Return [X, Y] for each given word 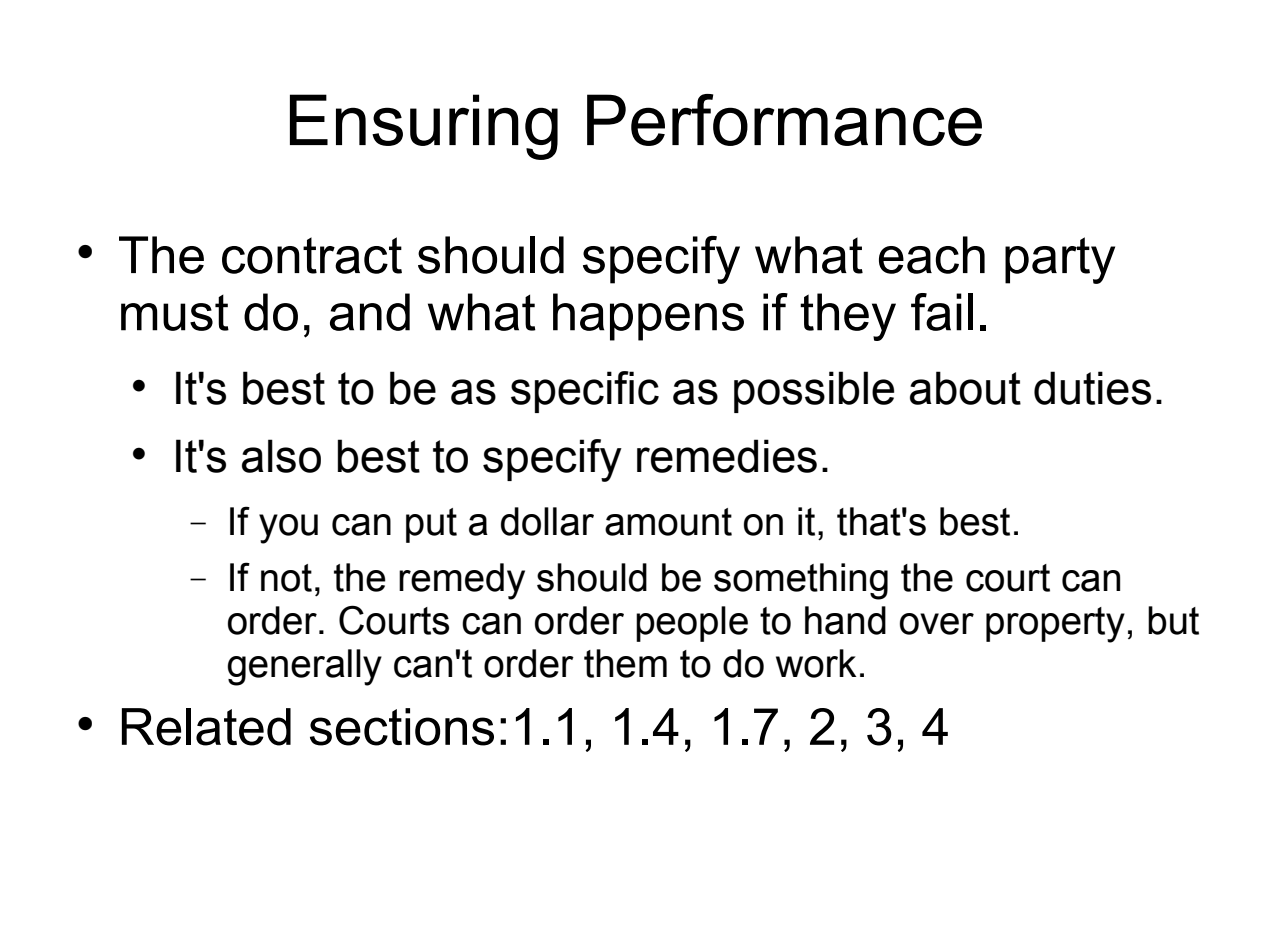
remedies [727, 456]
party [1060, 260]
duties [1092, 388]
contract [312, 255]
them [625, 663]
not [286, 578]
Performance [784, 120]
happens [648, 317]
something [801, 581]
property [1055, 625]
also [281, 456]
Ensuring [424, 127]
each [932, 255]
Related [206, 727]
